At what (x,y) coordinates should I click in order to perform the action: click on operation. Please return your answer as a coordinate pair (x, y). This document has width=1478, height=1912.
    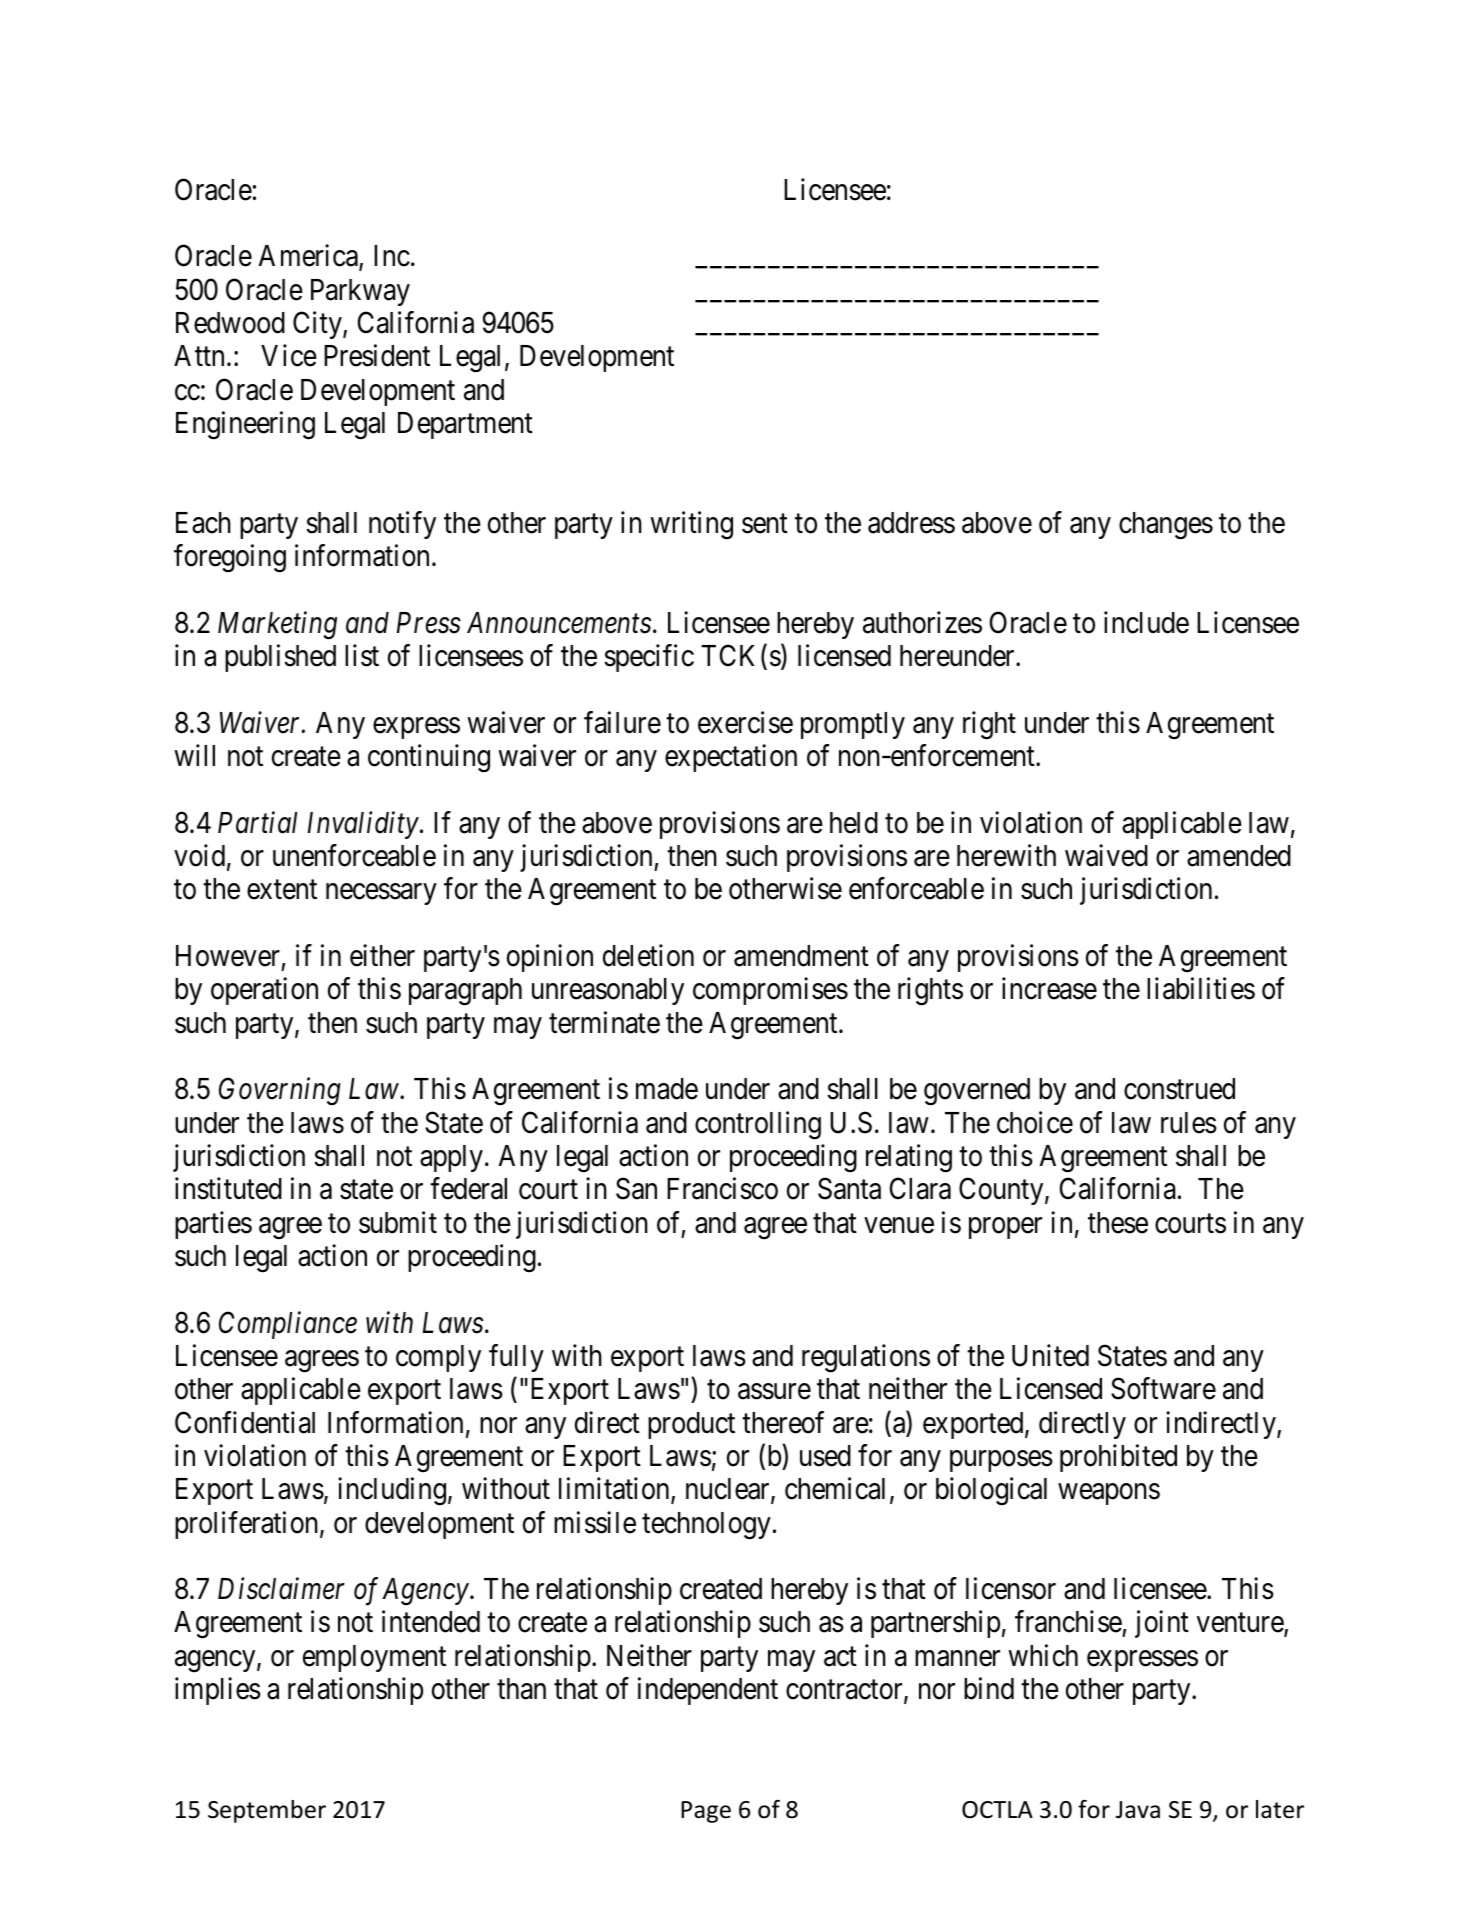
    Looking at the image, I should click on (264, 991).
